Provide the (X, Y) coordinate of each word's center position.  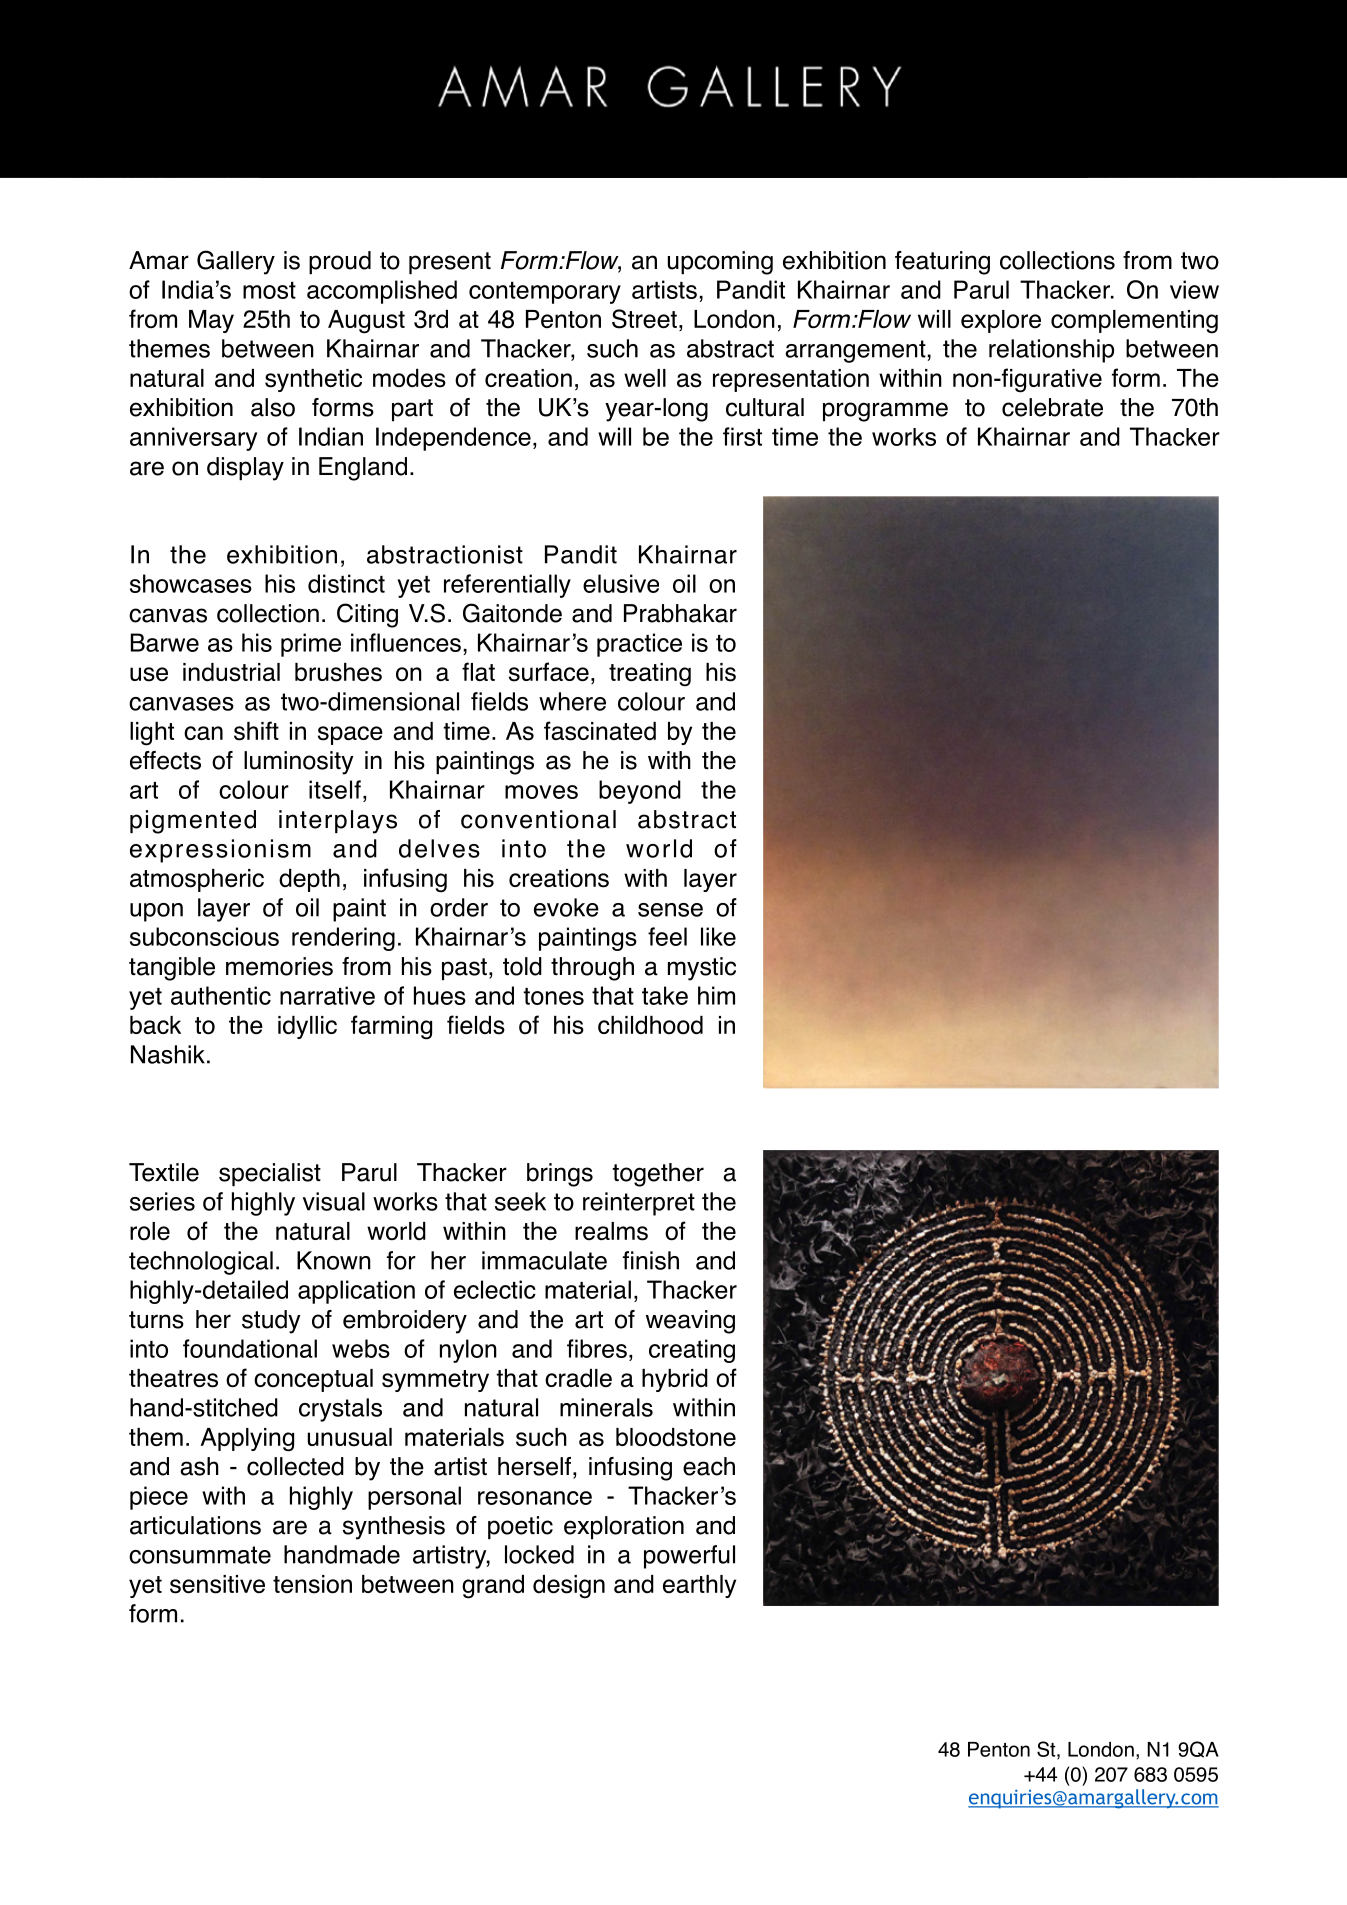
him (716, 995)
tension (312, 1584)
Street (644, 319)
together (658, 1175)
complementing (1134, 322)
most (269, 290)
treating (650, 675)
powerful (689, 1557)
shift (256, 731)
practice (639, 645)
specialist (270, 1174)
